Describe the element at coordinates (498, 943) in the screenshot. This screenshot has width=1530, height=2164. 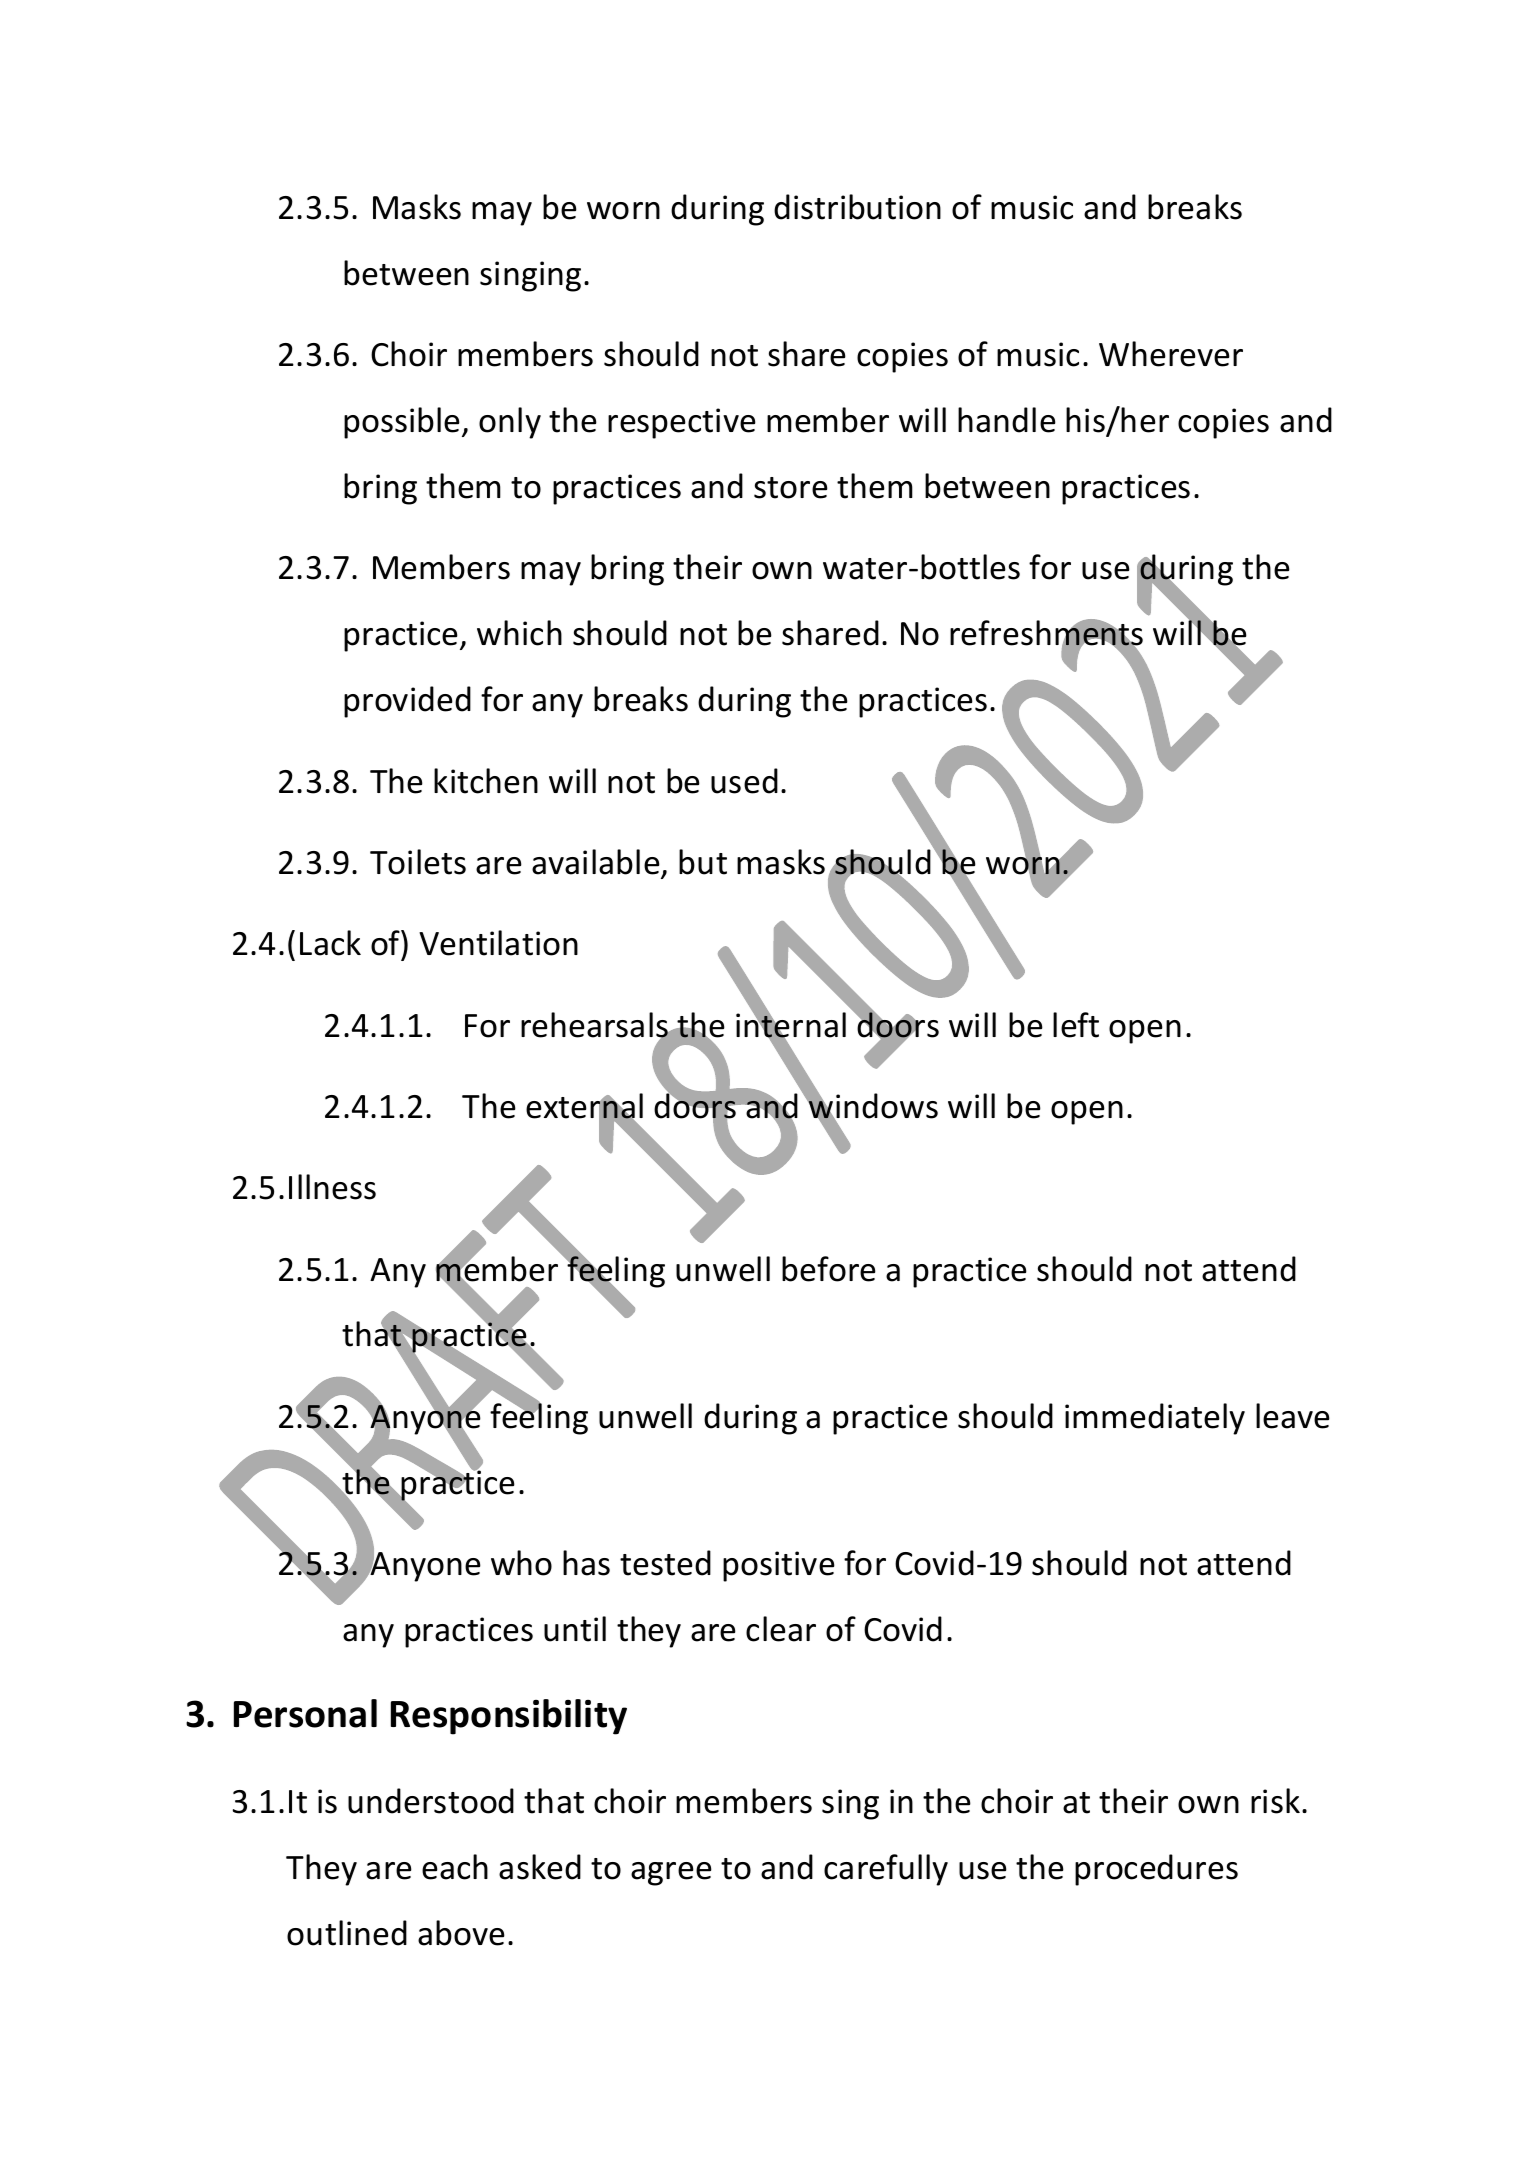
I see `Ventilation` at that location.
